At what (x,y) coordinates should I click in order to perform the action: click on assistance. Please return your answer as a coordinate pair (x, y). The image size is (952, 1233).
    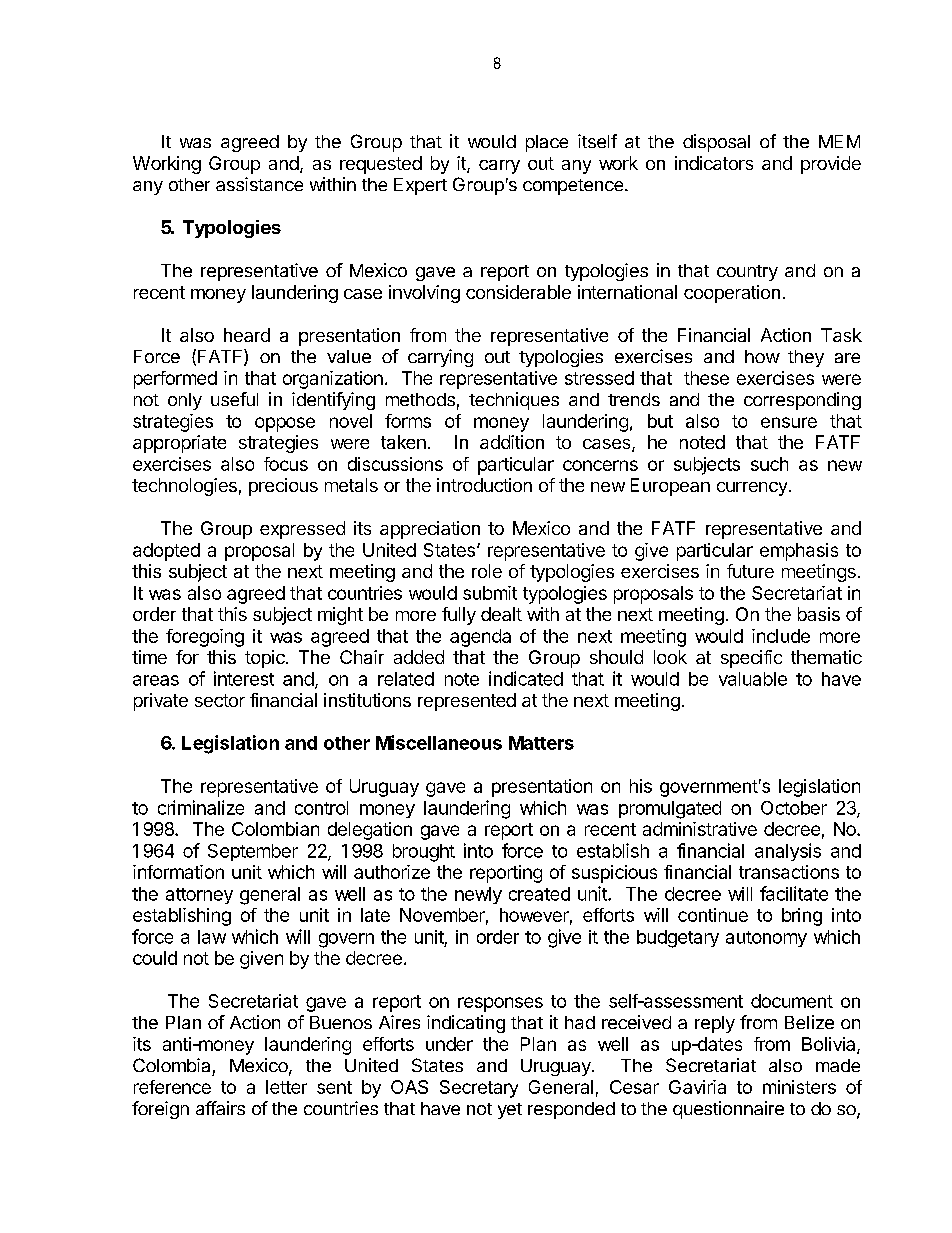
    Looking at the image, I should click on (259, 184).
